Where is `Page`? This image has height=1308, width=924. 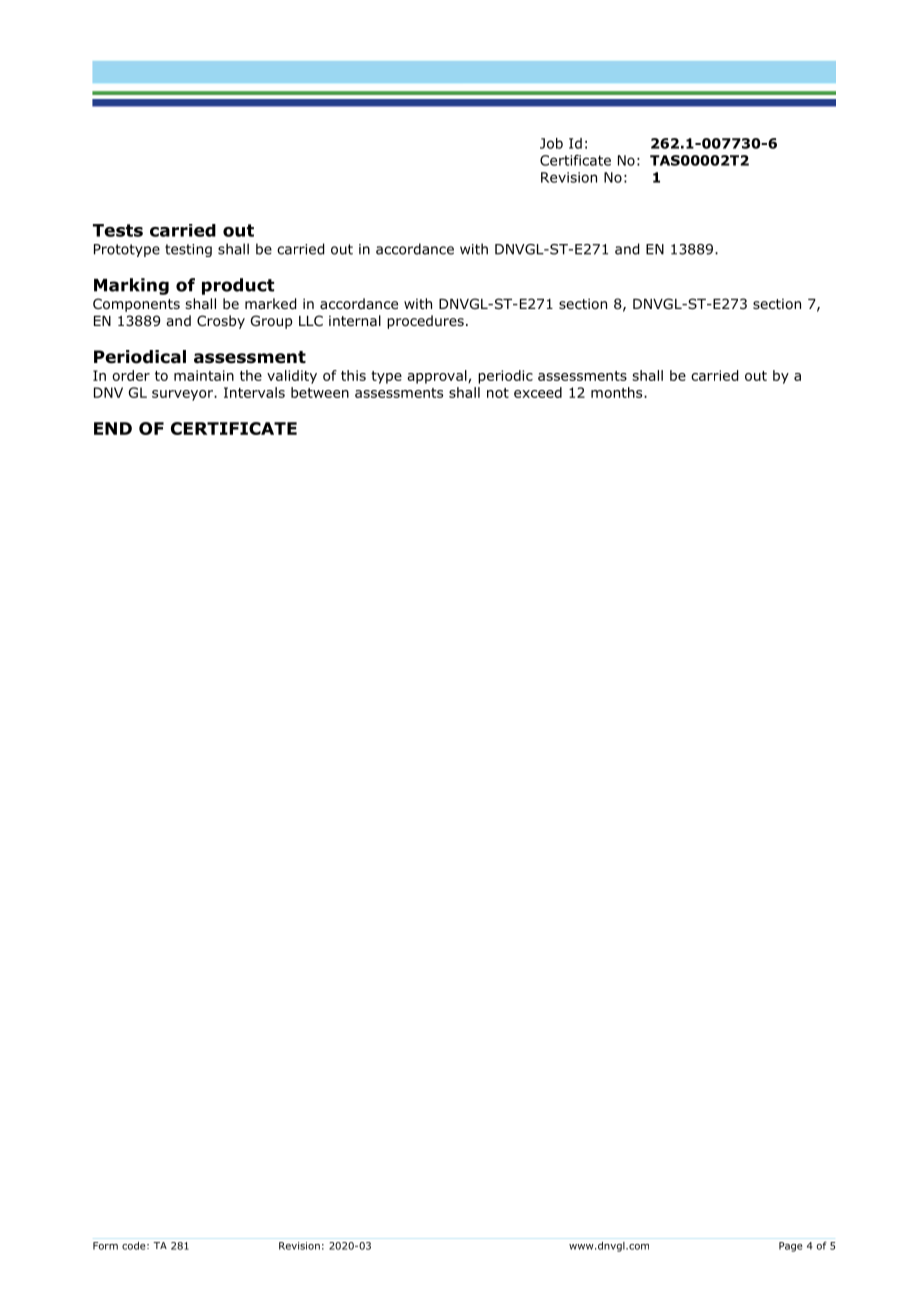
Page is located at coordinates (791, 1247).
